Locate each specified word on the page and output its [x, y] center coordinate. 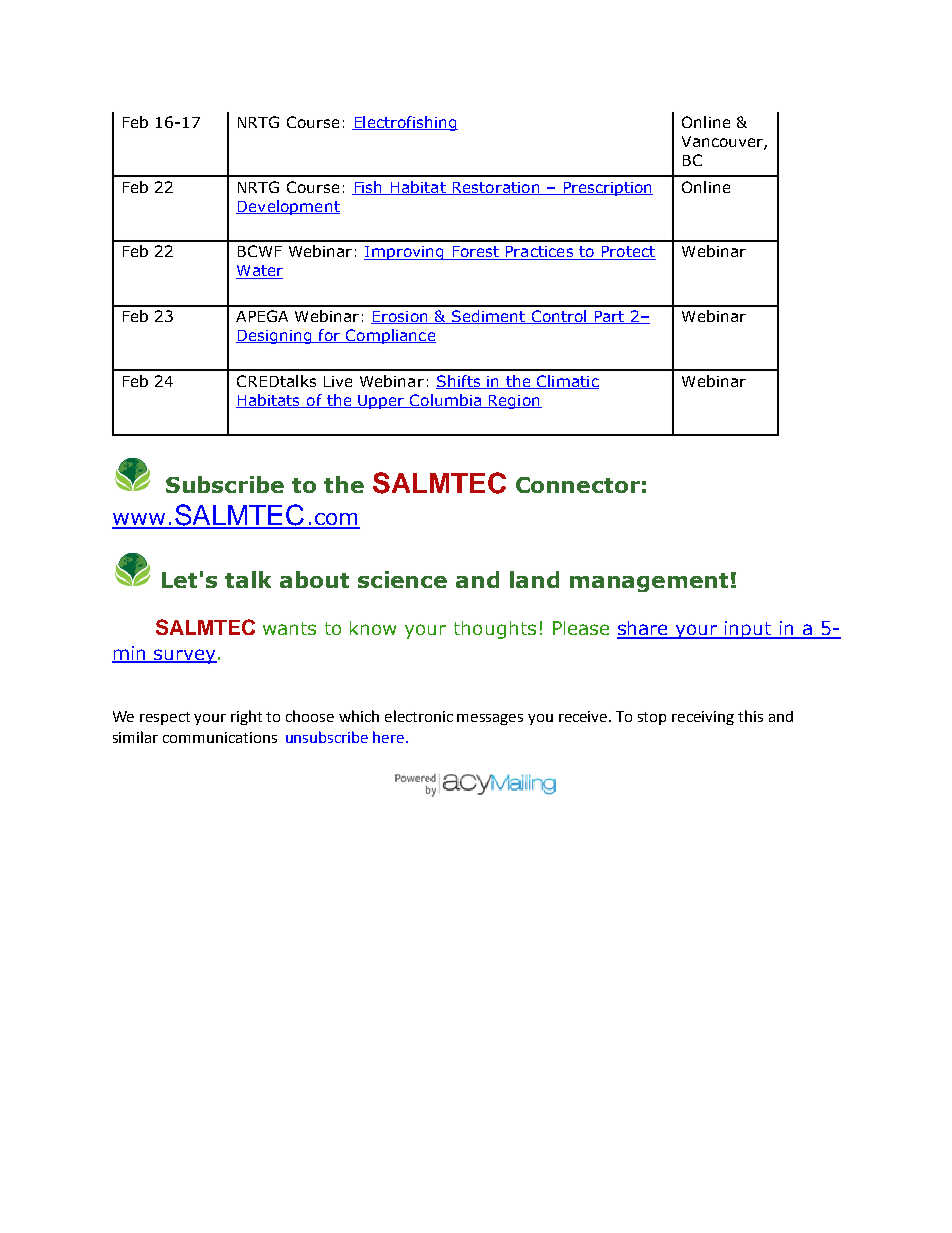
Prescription [607, 189]
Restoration [496, 188]
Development [288, 207]
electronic [419, 716]
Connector [578, 485]
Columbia [445, 401]
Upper [381, 402]
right [246, 717]
